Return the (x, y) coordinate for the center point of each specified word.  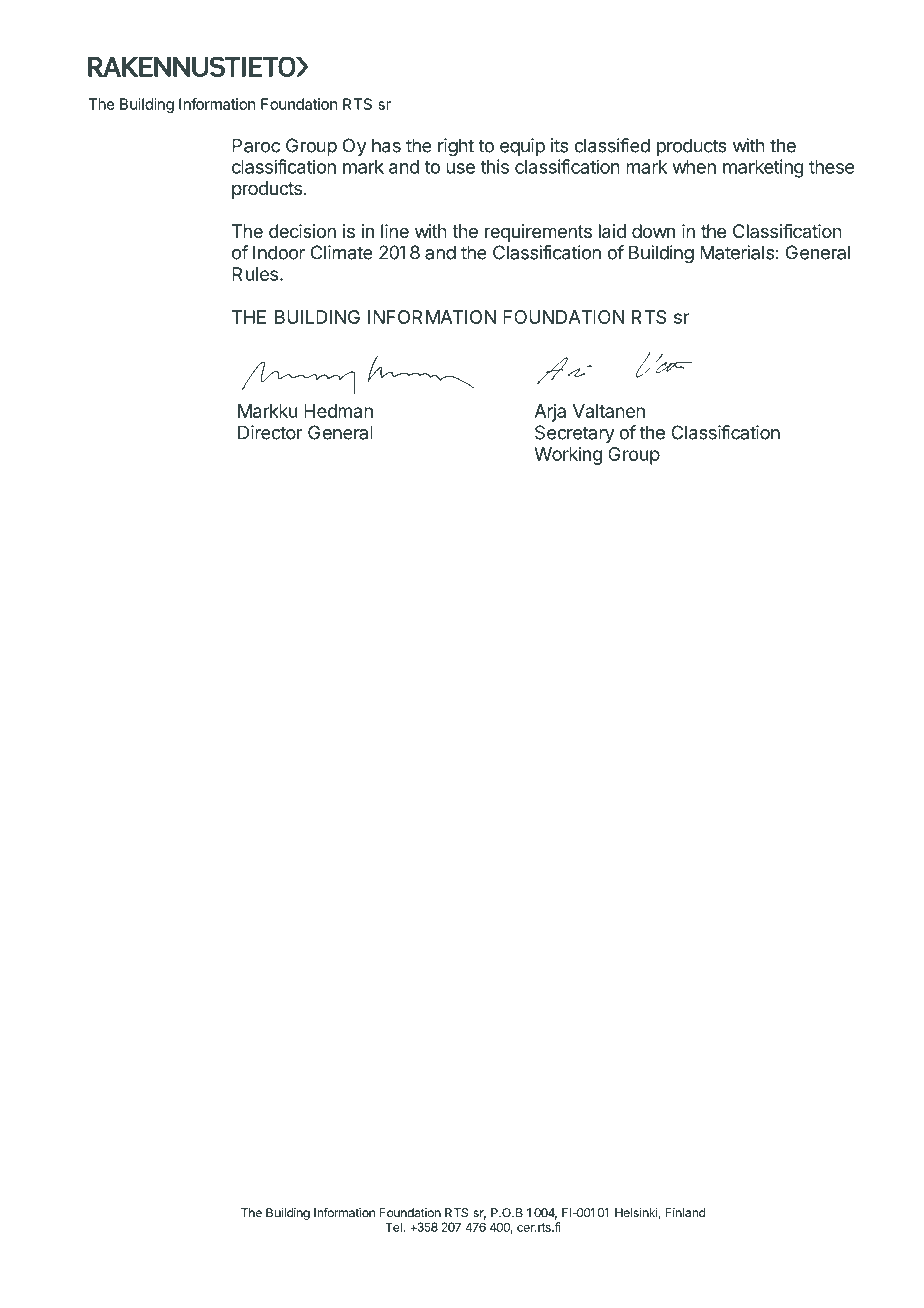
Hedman (338, 411)
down (653, 231)
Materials (737, 252)
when (694, 167)
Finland (685, 1213)
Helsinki (637, 1213)
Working (568, 456)
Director (270, 432)
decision (302, 231)
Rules (255, 274)
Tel (394, 1227)
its (559, 145)
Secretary (574, 434)
